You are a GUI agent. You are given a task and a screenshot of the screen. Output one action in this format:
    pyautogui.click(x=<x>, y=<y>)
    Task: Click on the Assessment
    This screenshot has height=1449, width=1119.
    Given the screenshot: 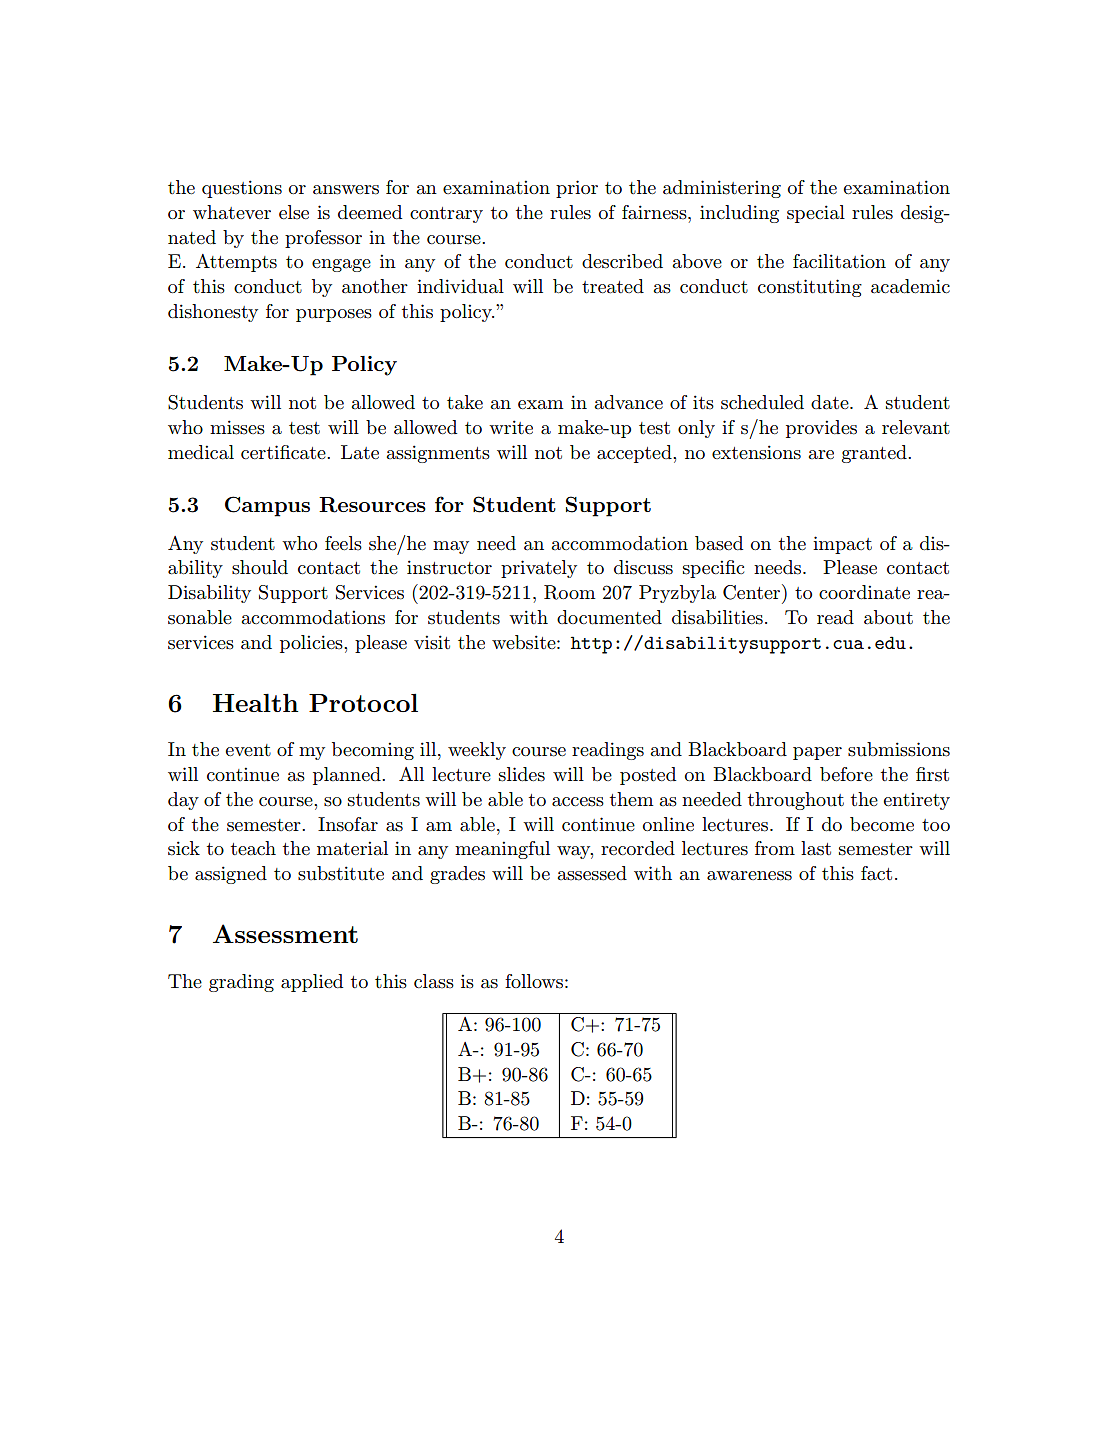 What is the action you would take?
    pyautogui.click(x=285, y=933)
